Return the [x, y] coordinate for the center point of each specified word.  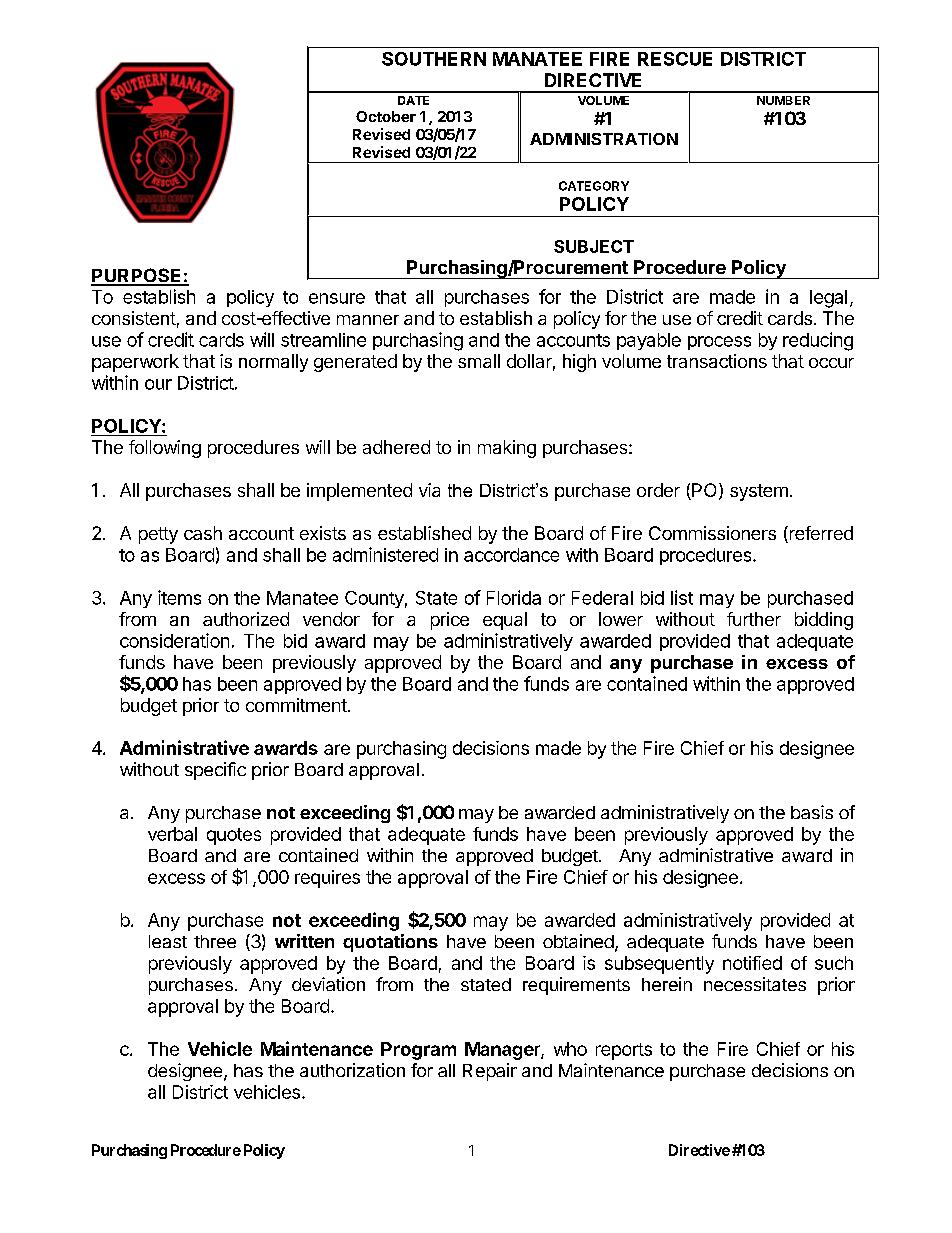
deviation [328, 984]
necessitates [755, 984]
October [386, 116]
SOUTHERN [434, 59]
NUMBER [783, 100]
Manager [503, 1051]
